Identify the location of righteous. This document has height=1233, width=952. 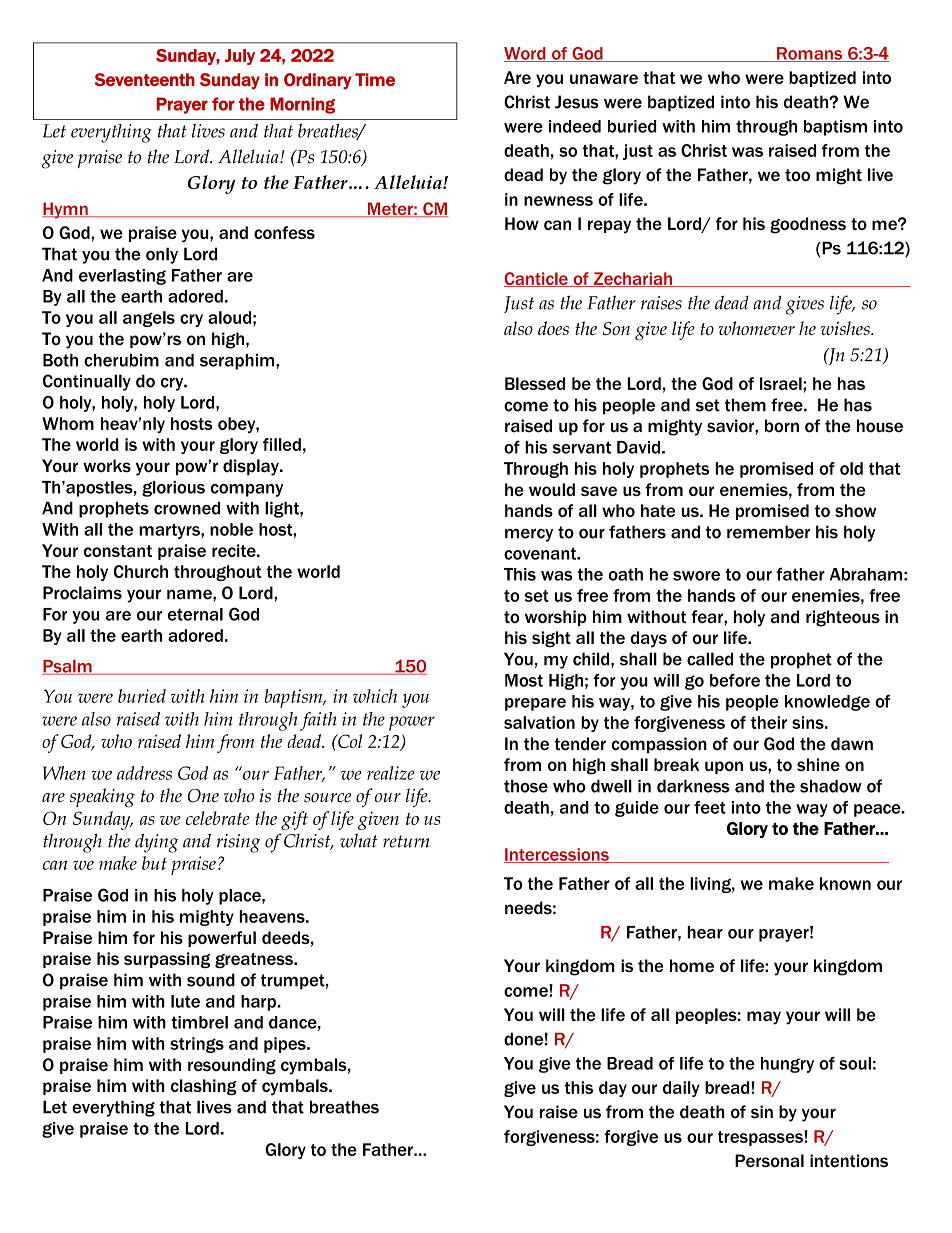
(843, 618).
